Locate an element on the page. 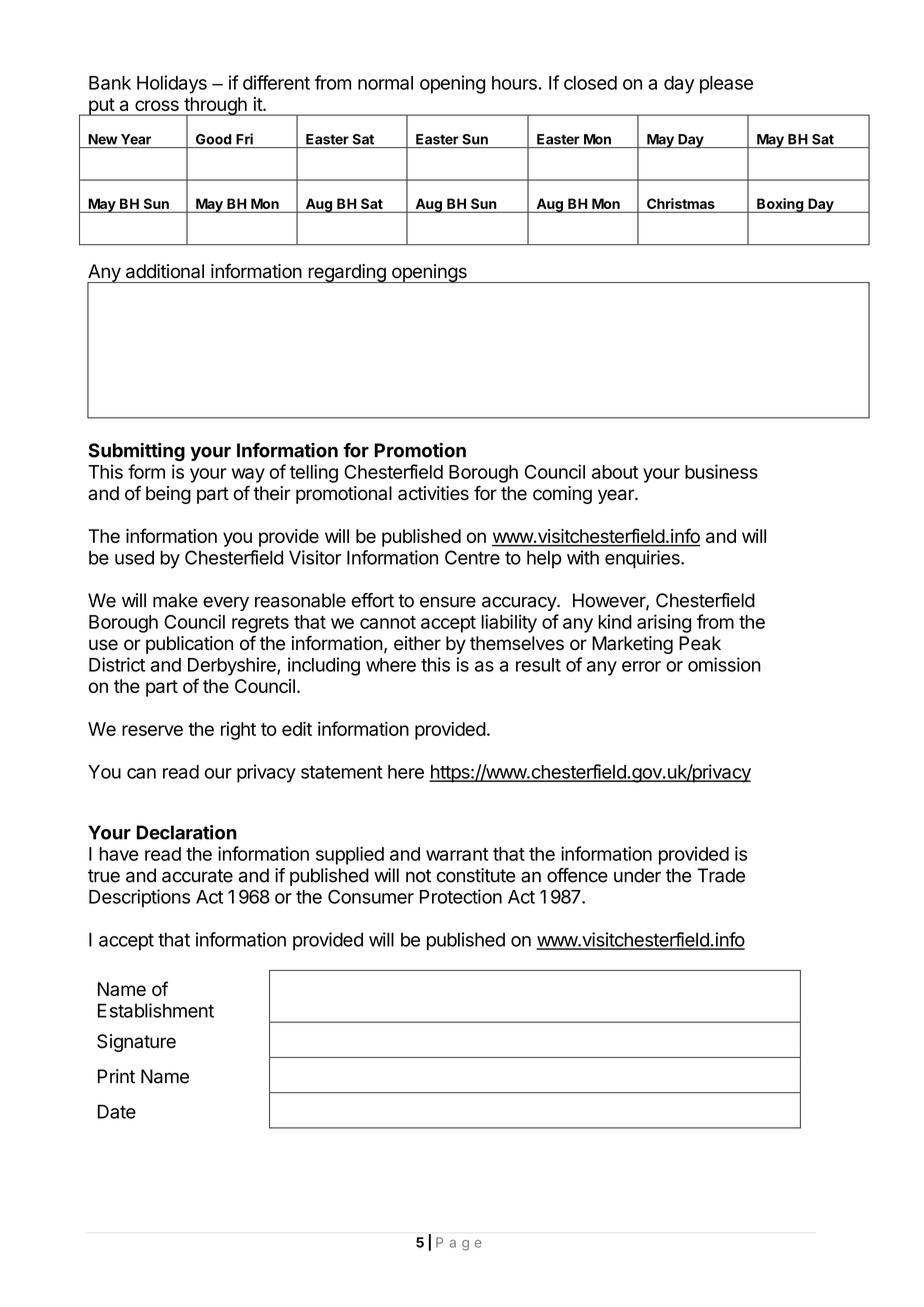  Trade is located at coordinates (721, 875).
